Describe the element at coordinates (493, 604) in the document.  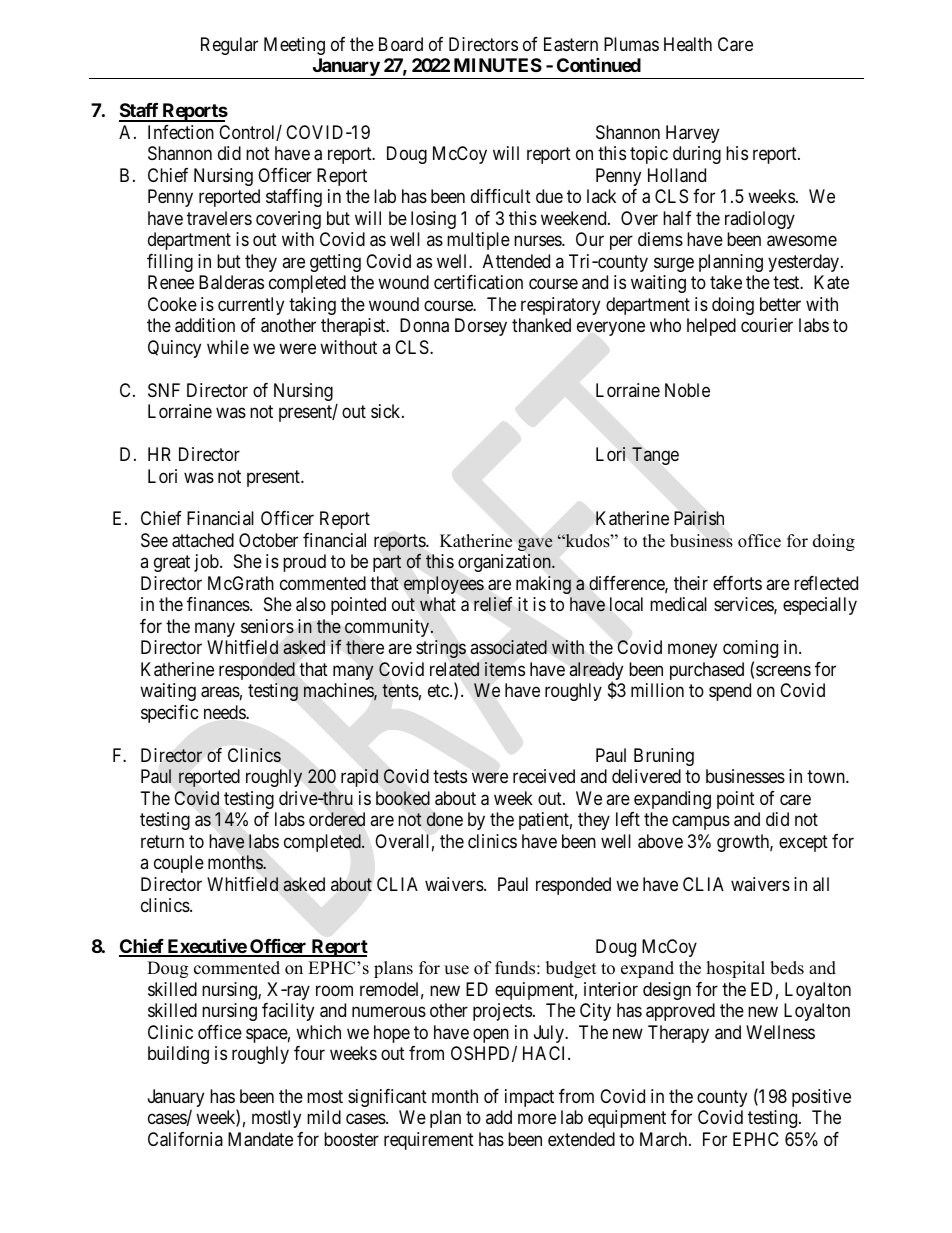
I see `relief` at that location.
